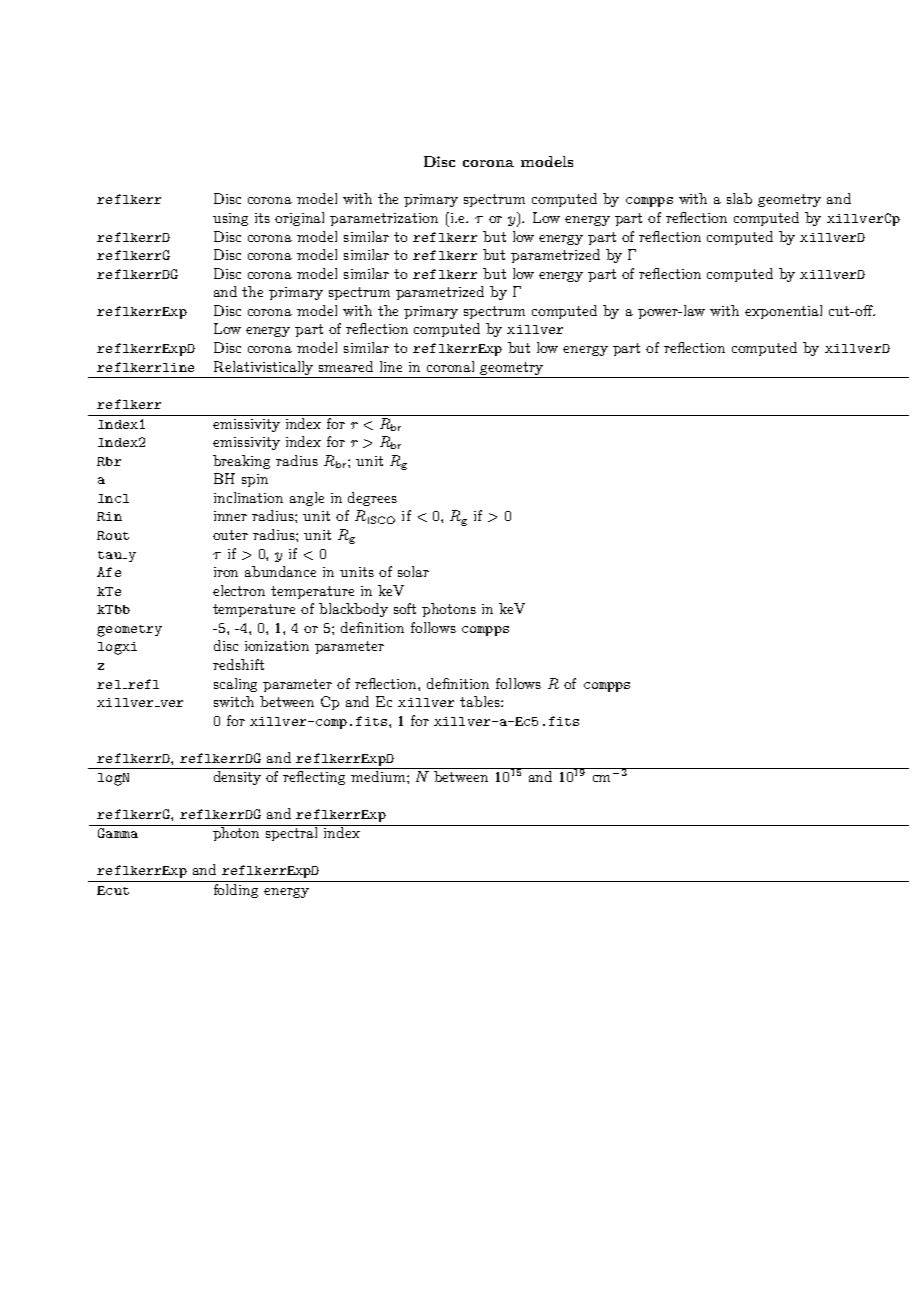 Image resolution: width=924 pixels, height=1308 pixels. I want to click on outer, so click(230, 535).
